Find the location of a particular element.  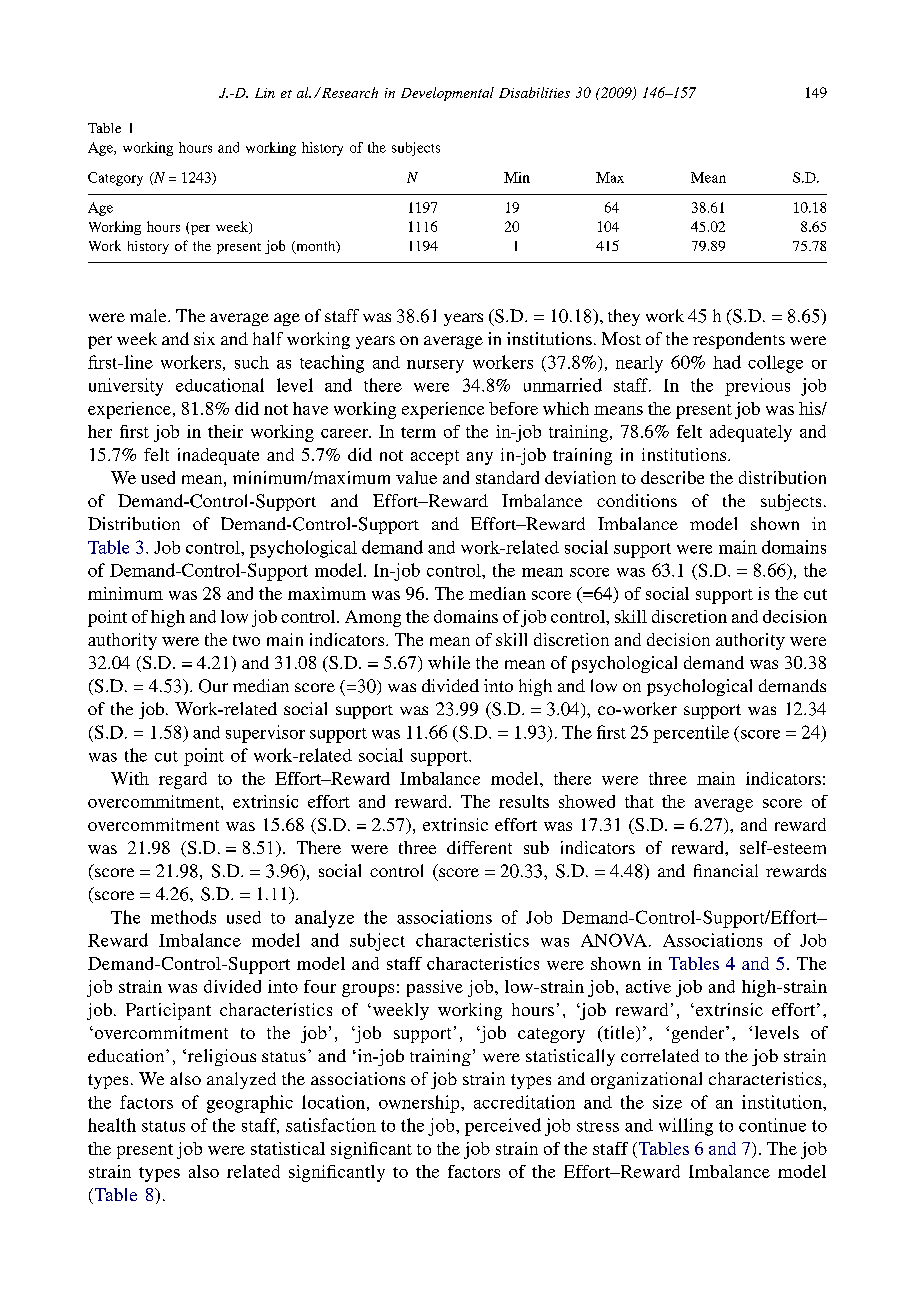

ownership is located at coordinates (420, 1104).
